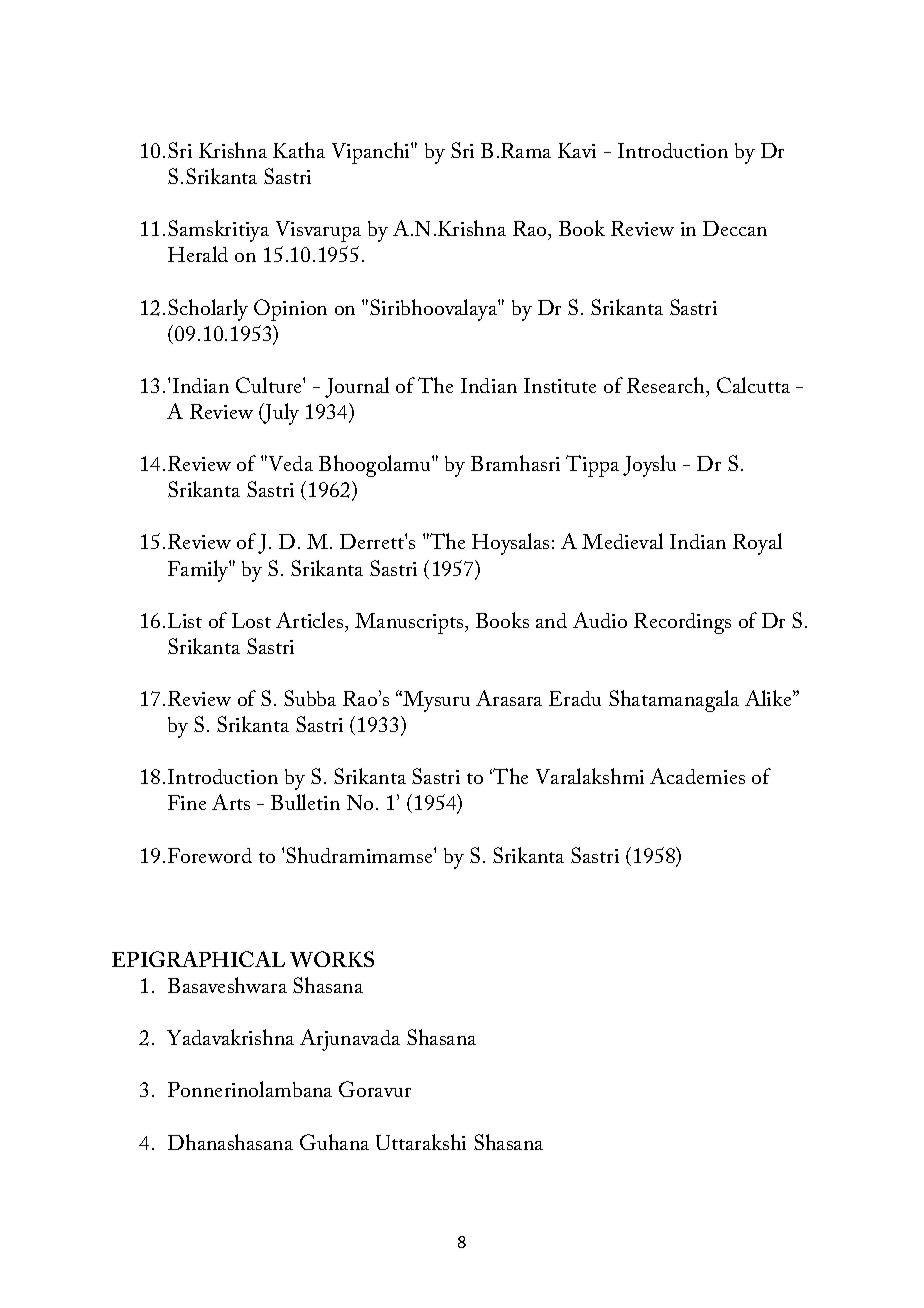 This document has width=924, height=1308. I want to click on Katha, so click(299, 150).
